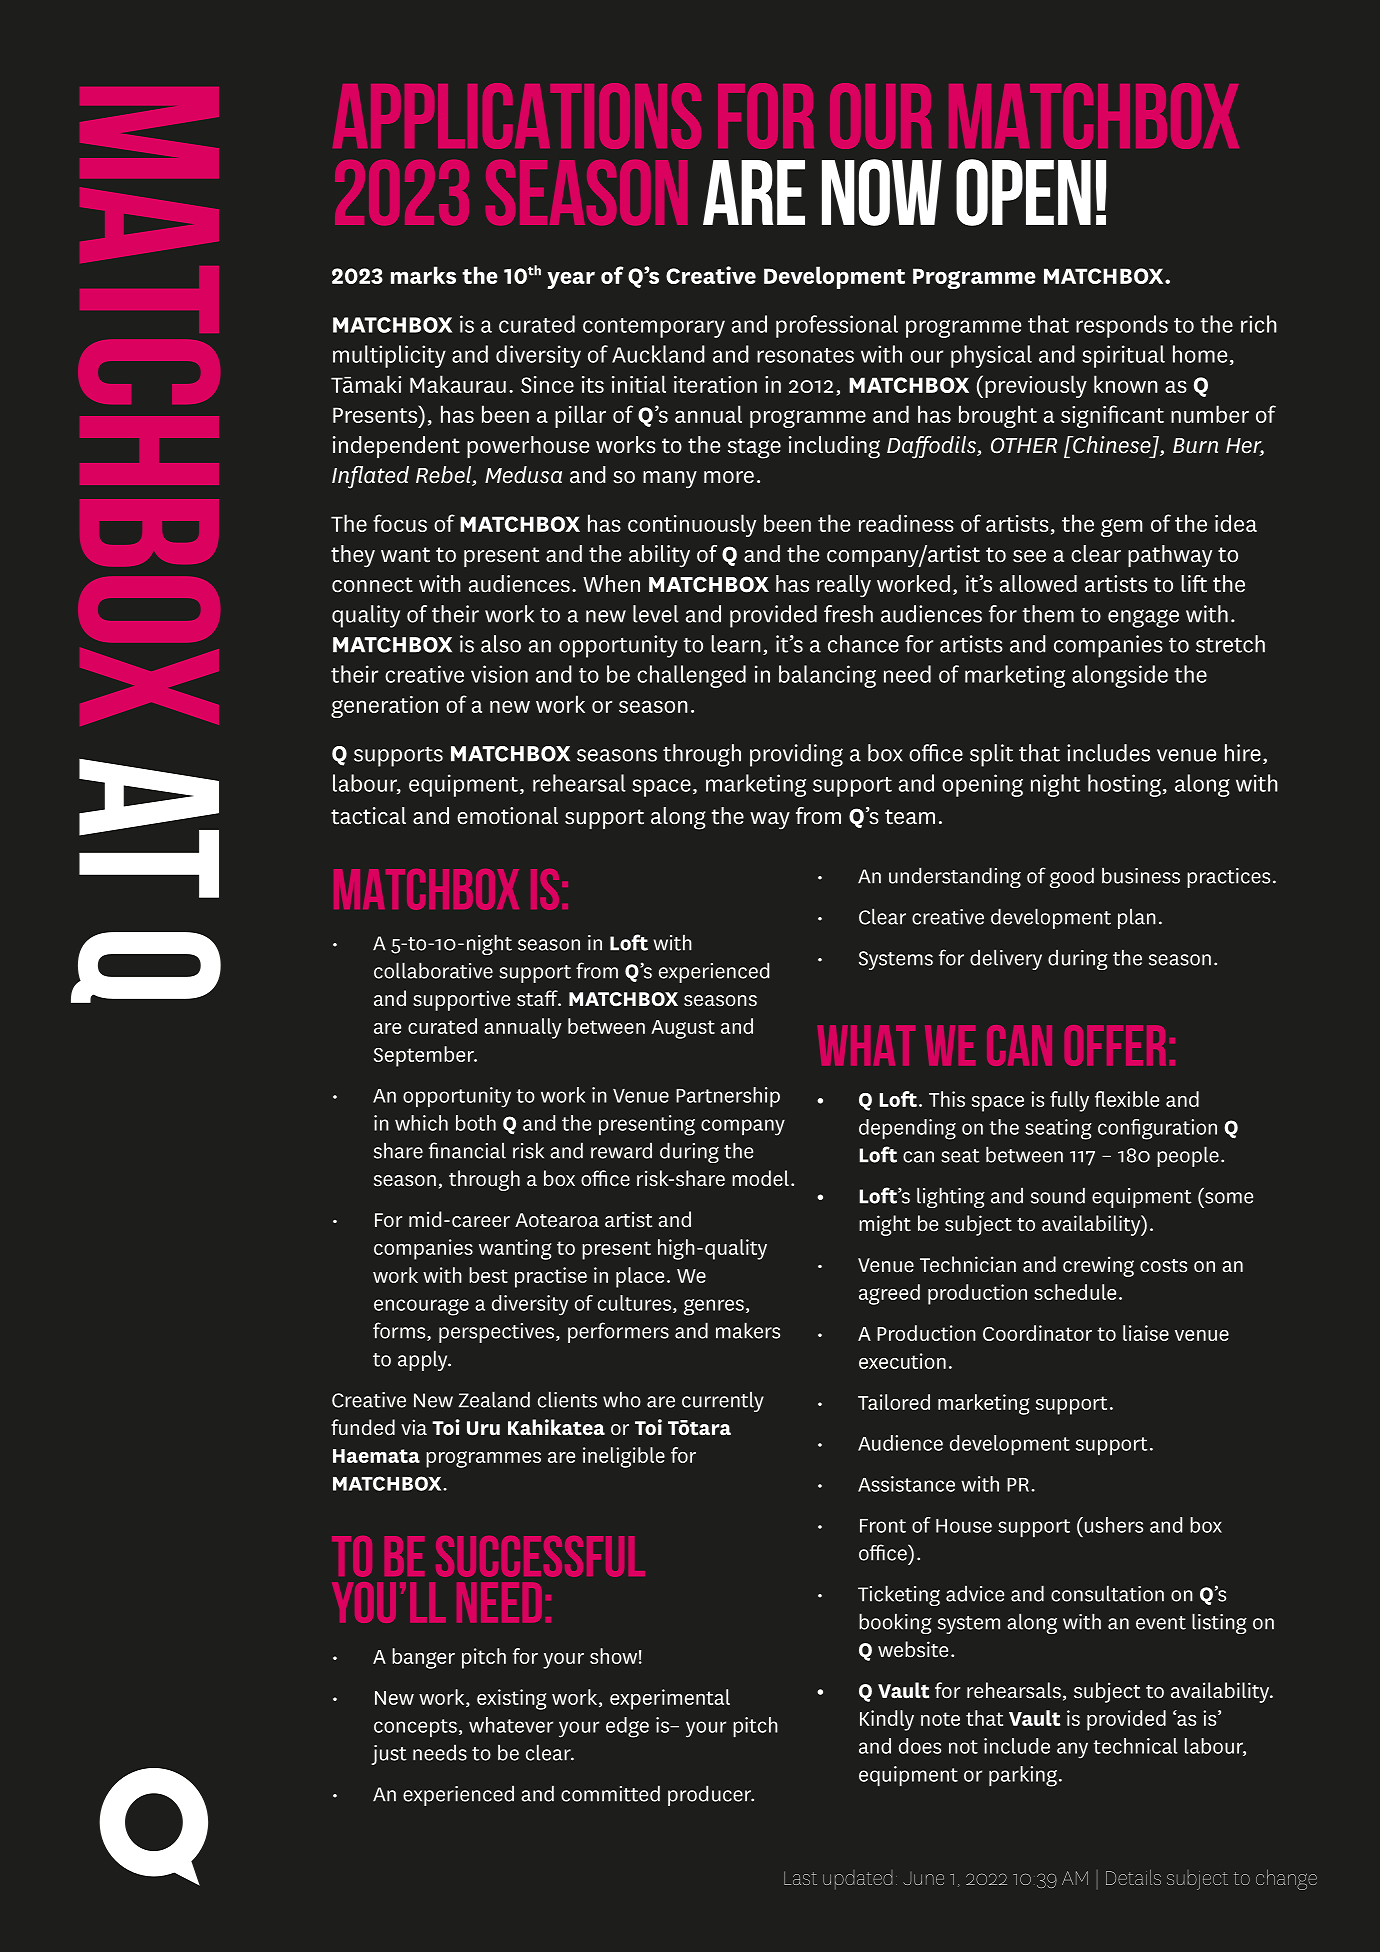 The width and height of the screenshot is (1380, 1952). I want to click on responds, so click(1122, 326).
